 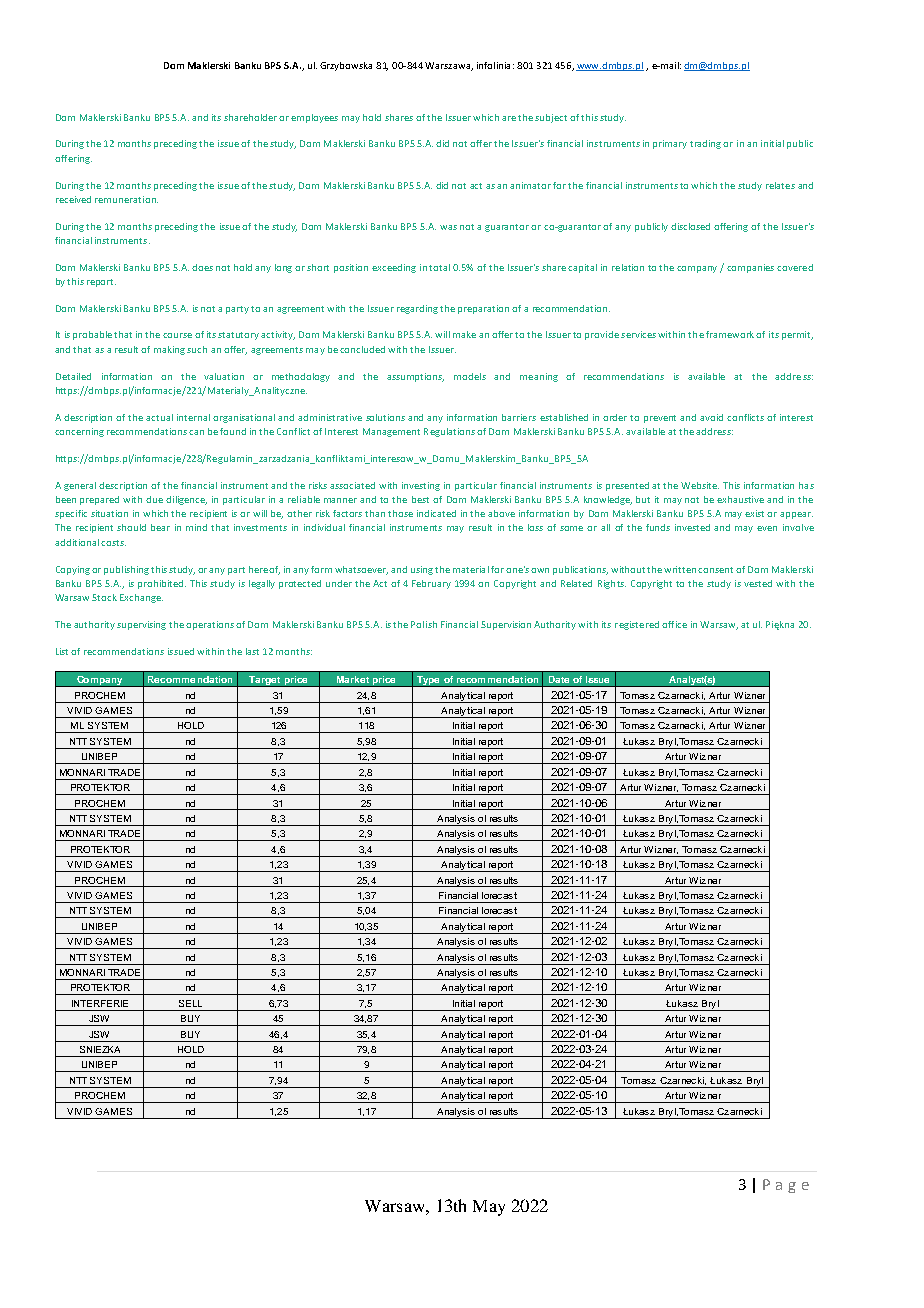 I want to click on making, so click(x=169, y=350).
